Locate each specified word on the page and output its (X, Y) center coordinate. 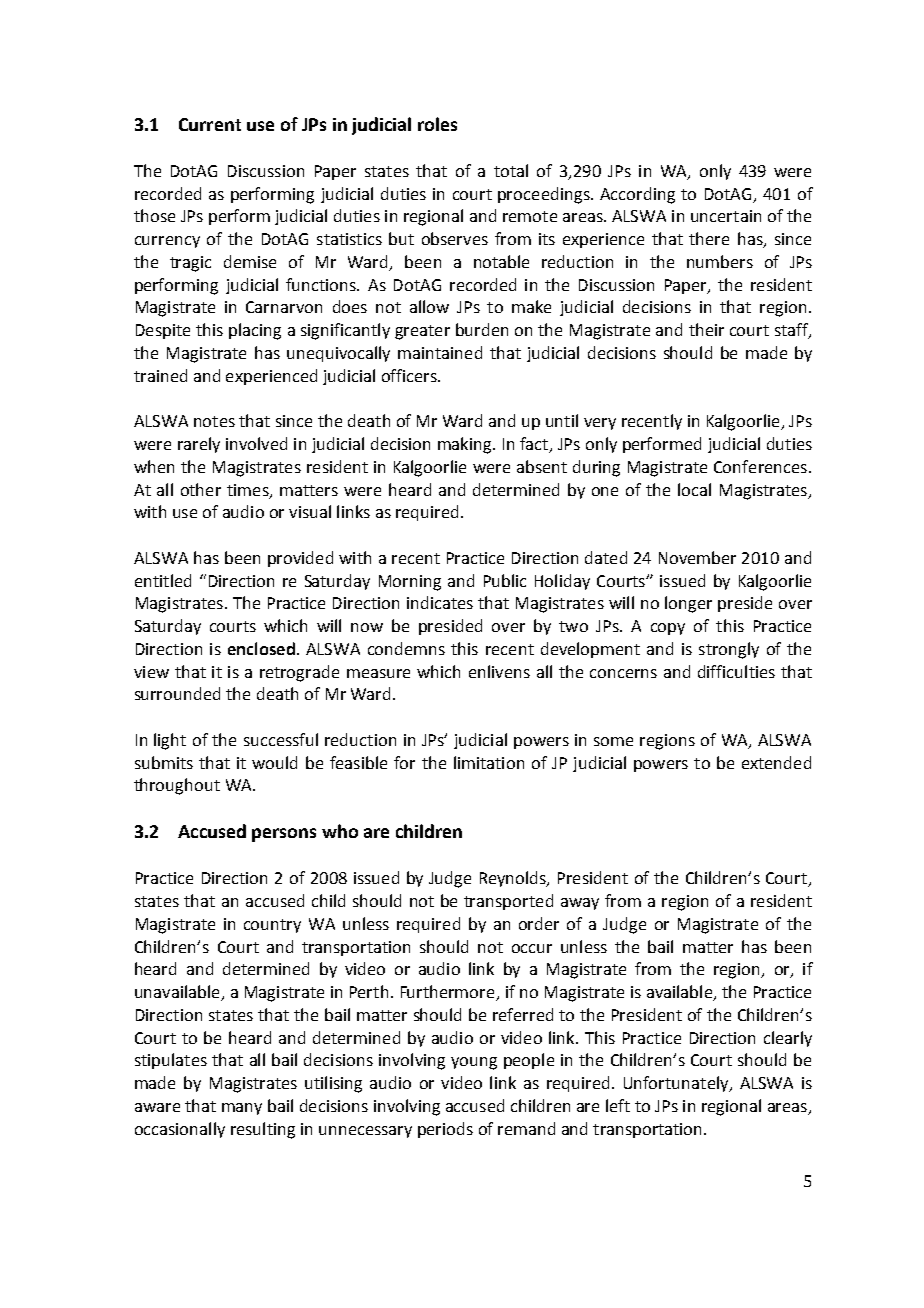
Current (210, 124)
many (242, 1109)
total (511, 170)
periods (445, 1130)
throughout (177, 786)
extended (776, 762)
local (694, 489)
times (249, 491)
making (466, 445)
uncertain (726, 216)
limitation (489, 762)
